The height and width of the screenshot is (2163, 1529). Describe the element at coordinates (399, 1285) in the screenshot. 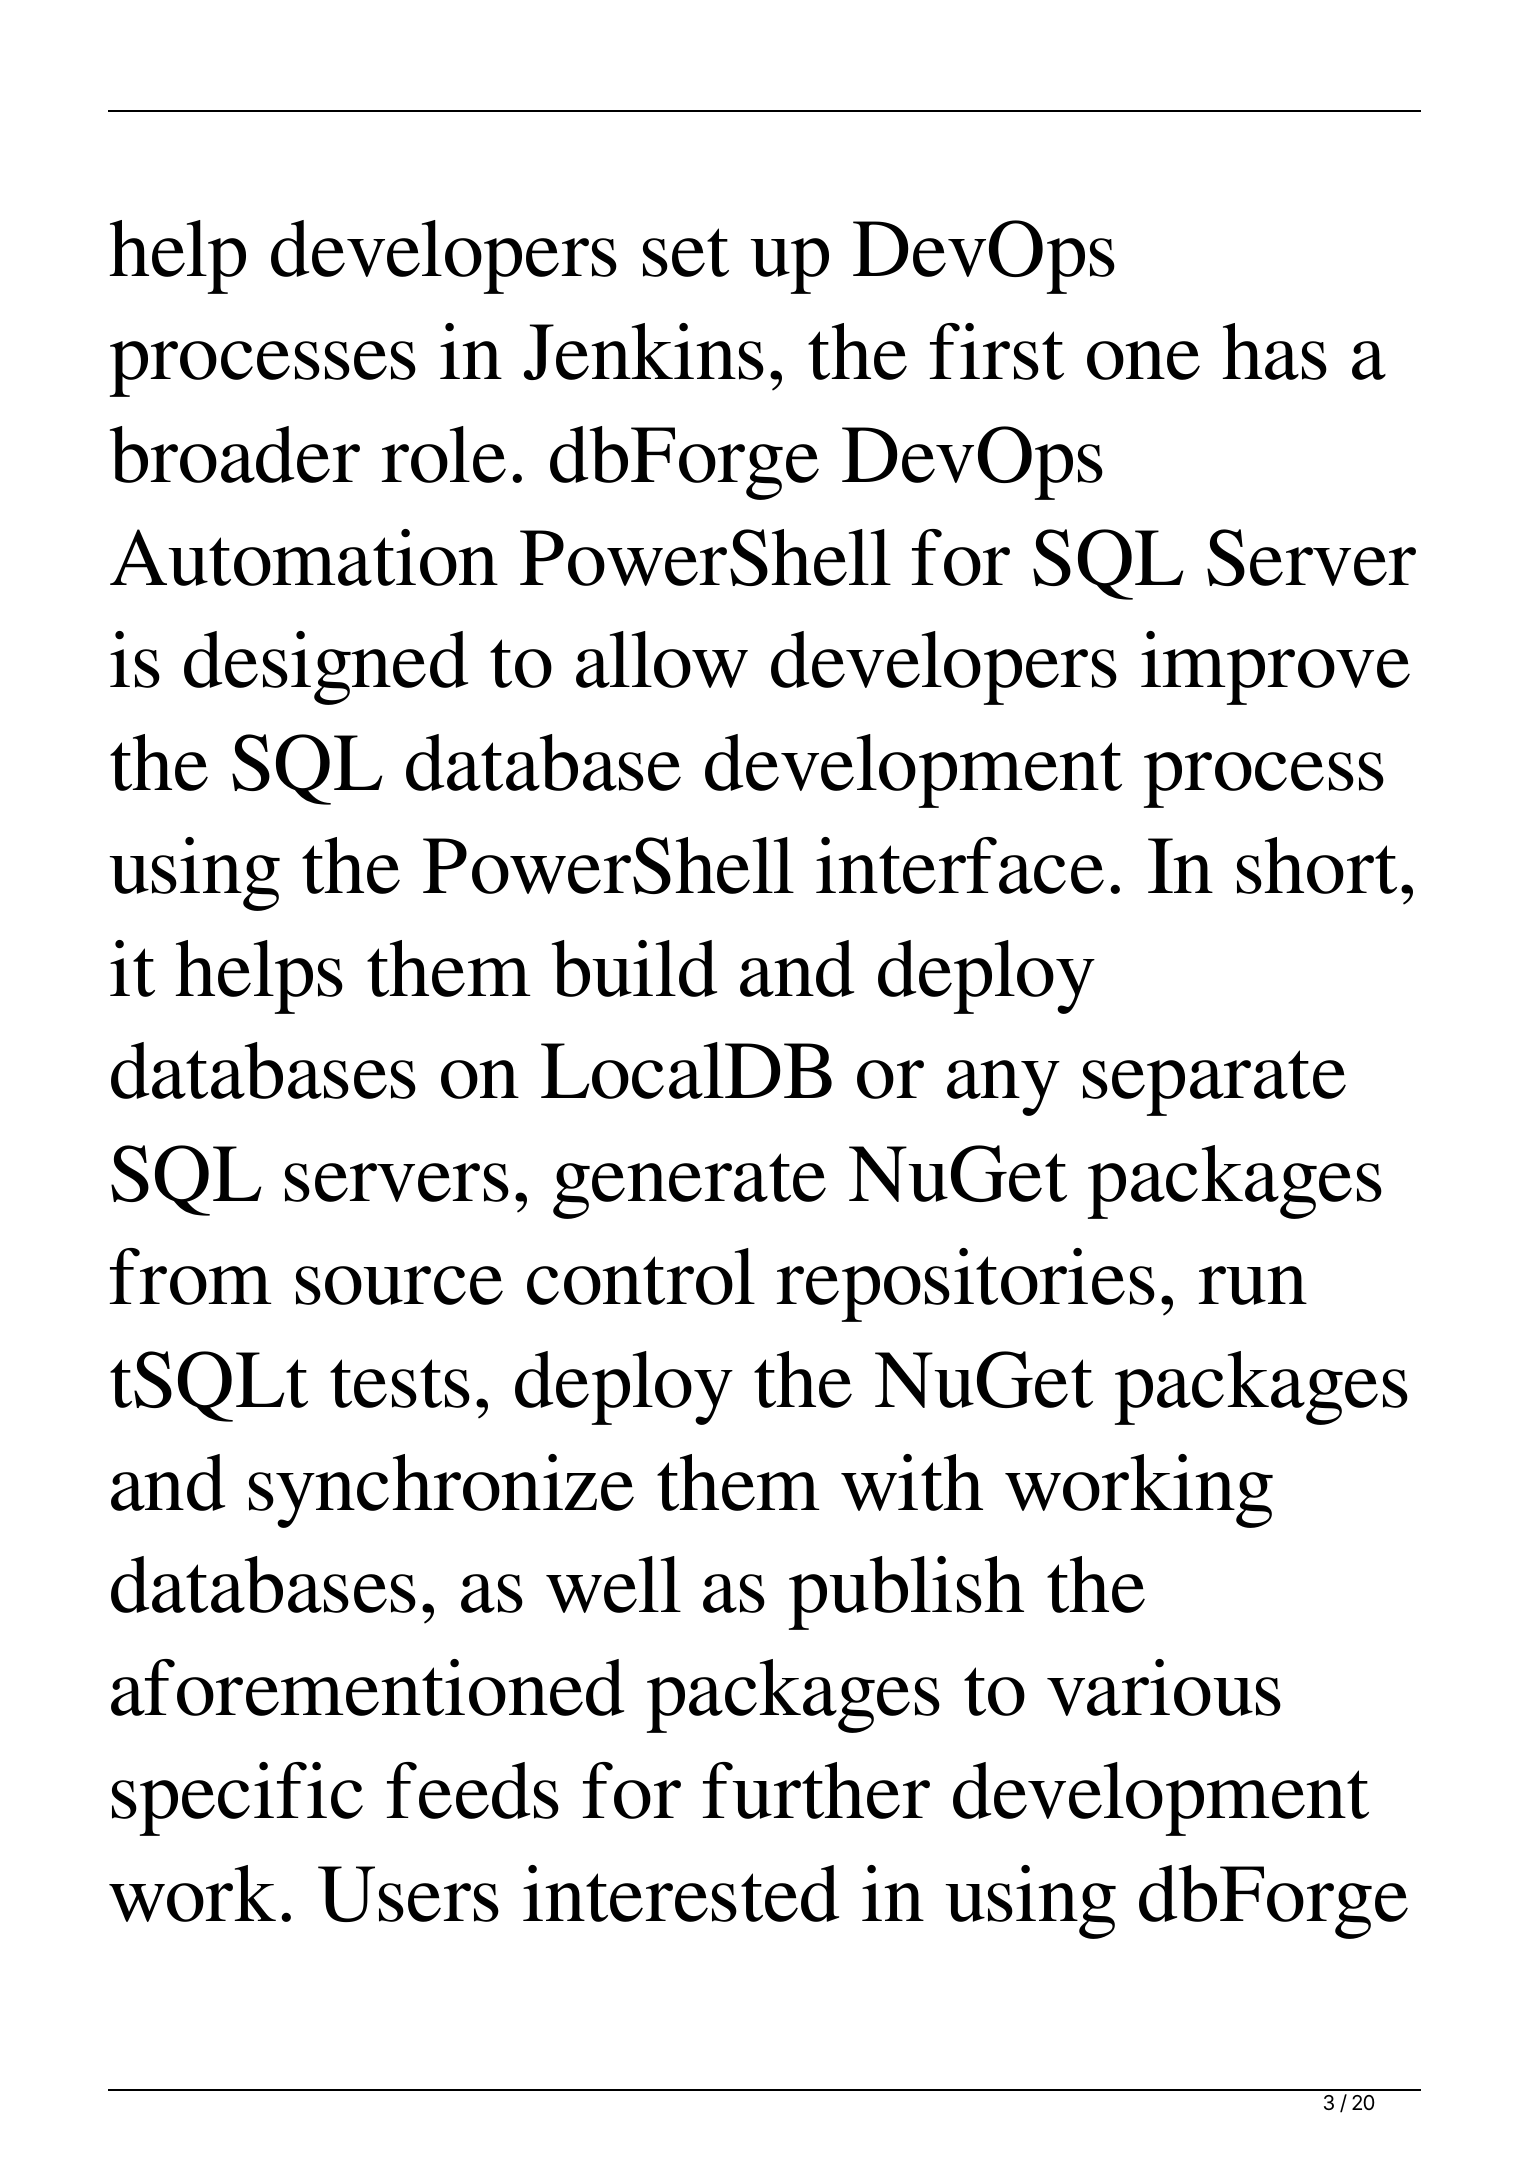

I see `source` at that location.
